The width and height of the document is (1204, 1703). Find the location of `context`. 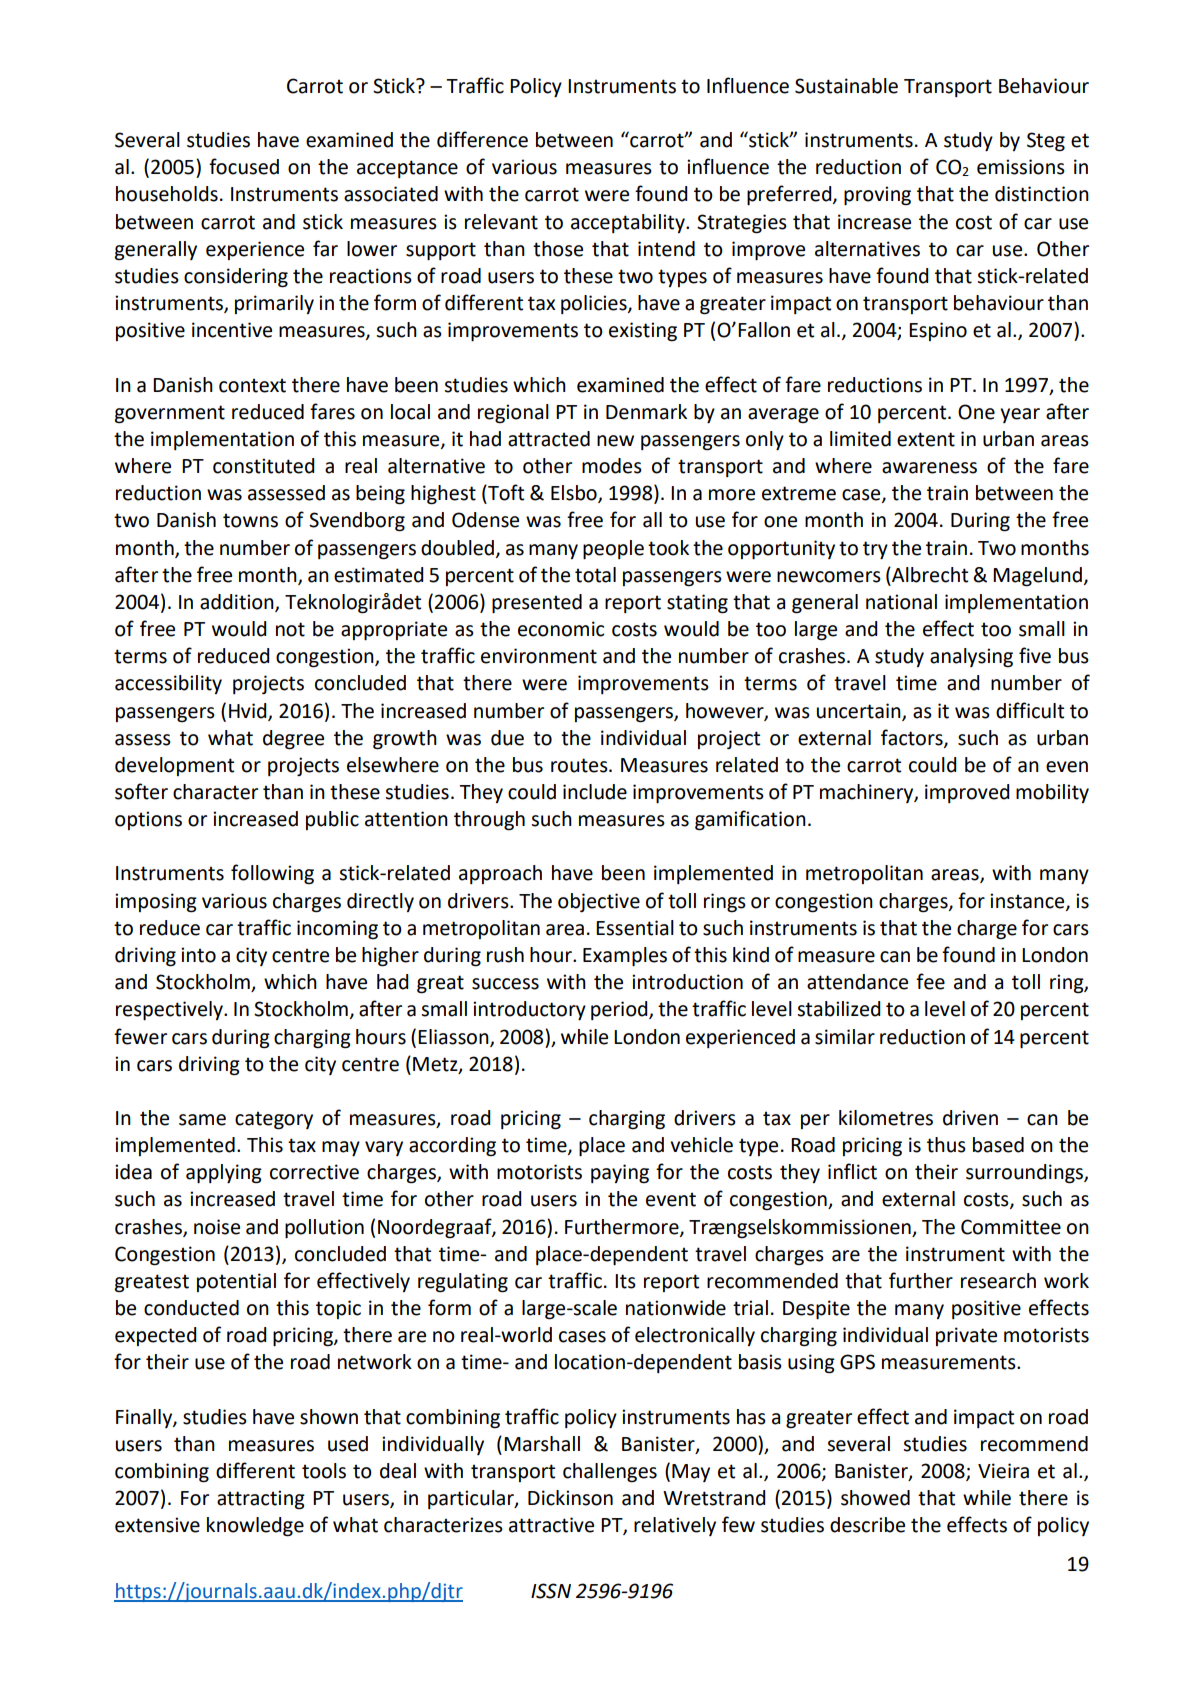

context is located at coordinates (252, 385).
